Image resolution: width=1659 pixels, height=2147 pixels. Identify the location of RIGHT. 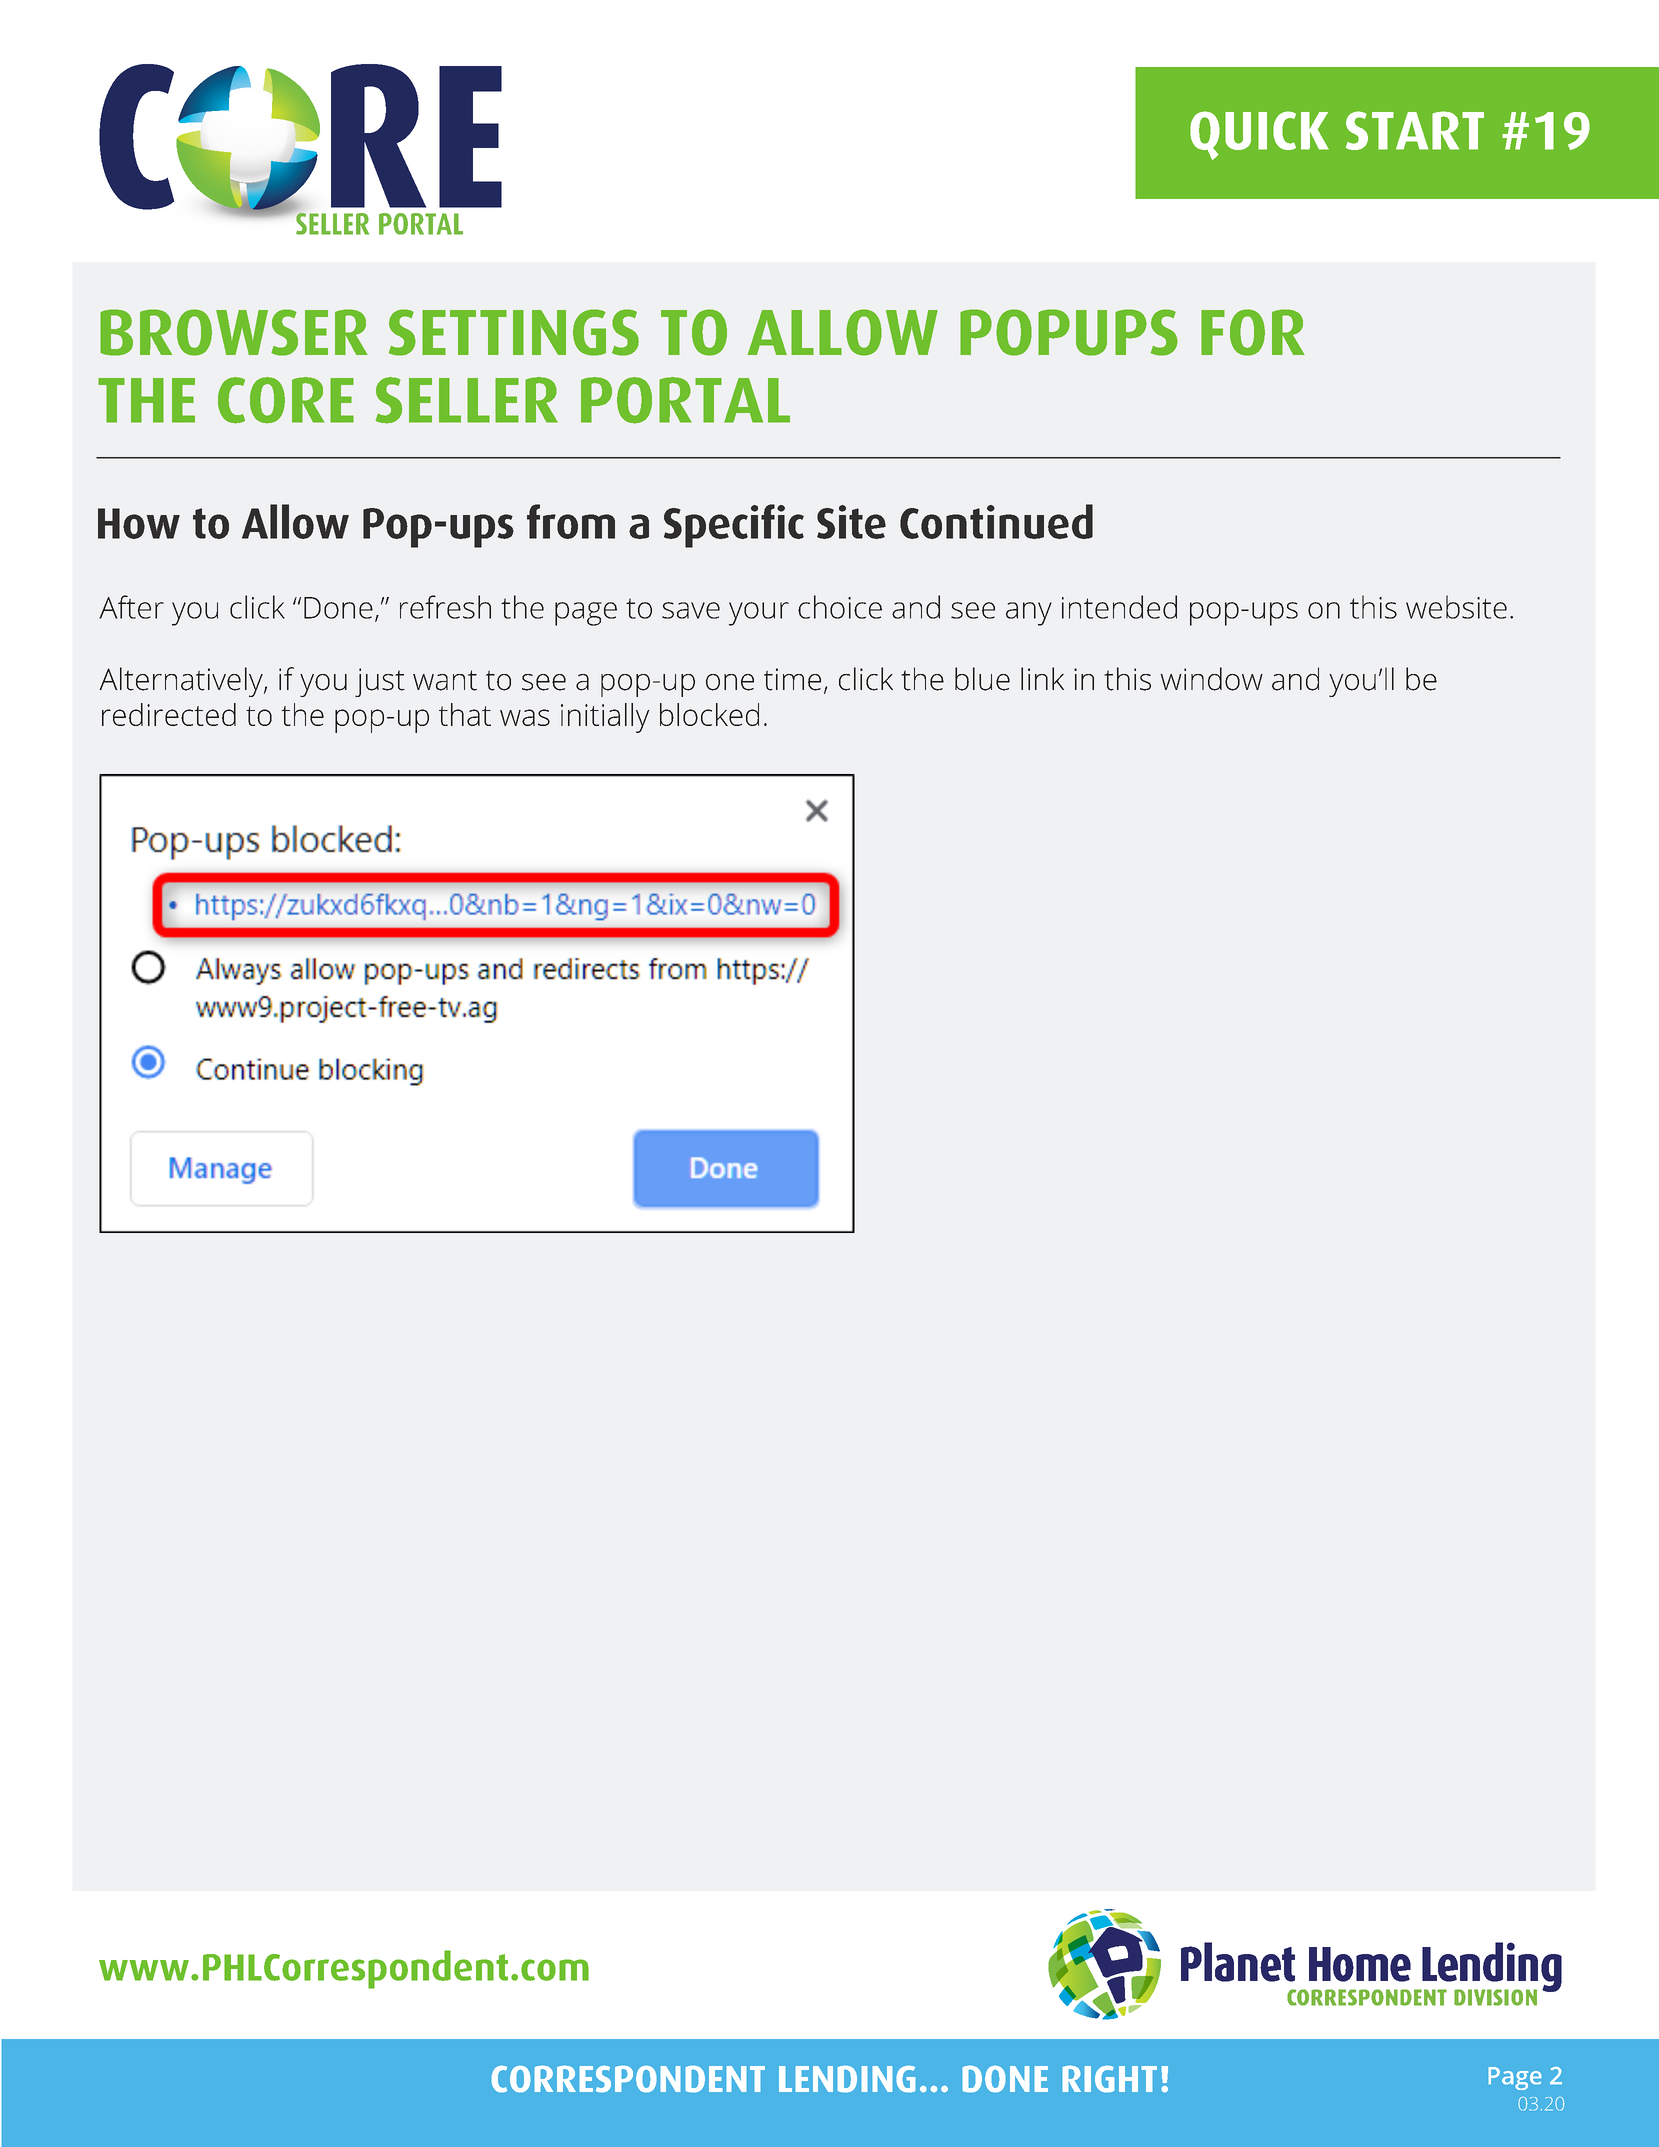
(1110, 2079).
